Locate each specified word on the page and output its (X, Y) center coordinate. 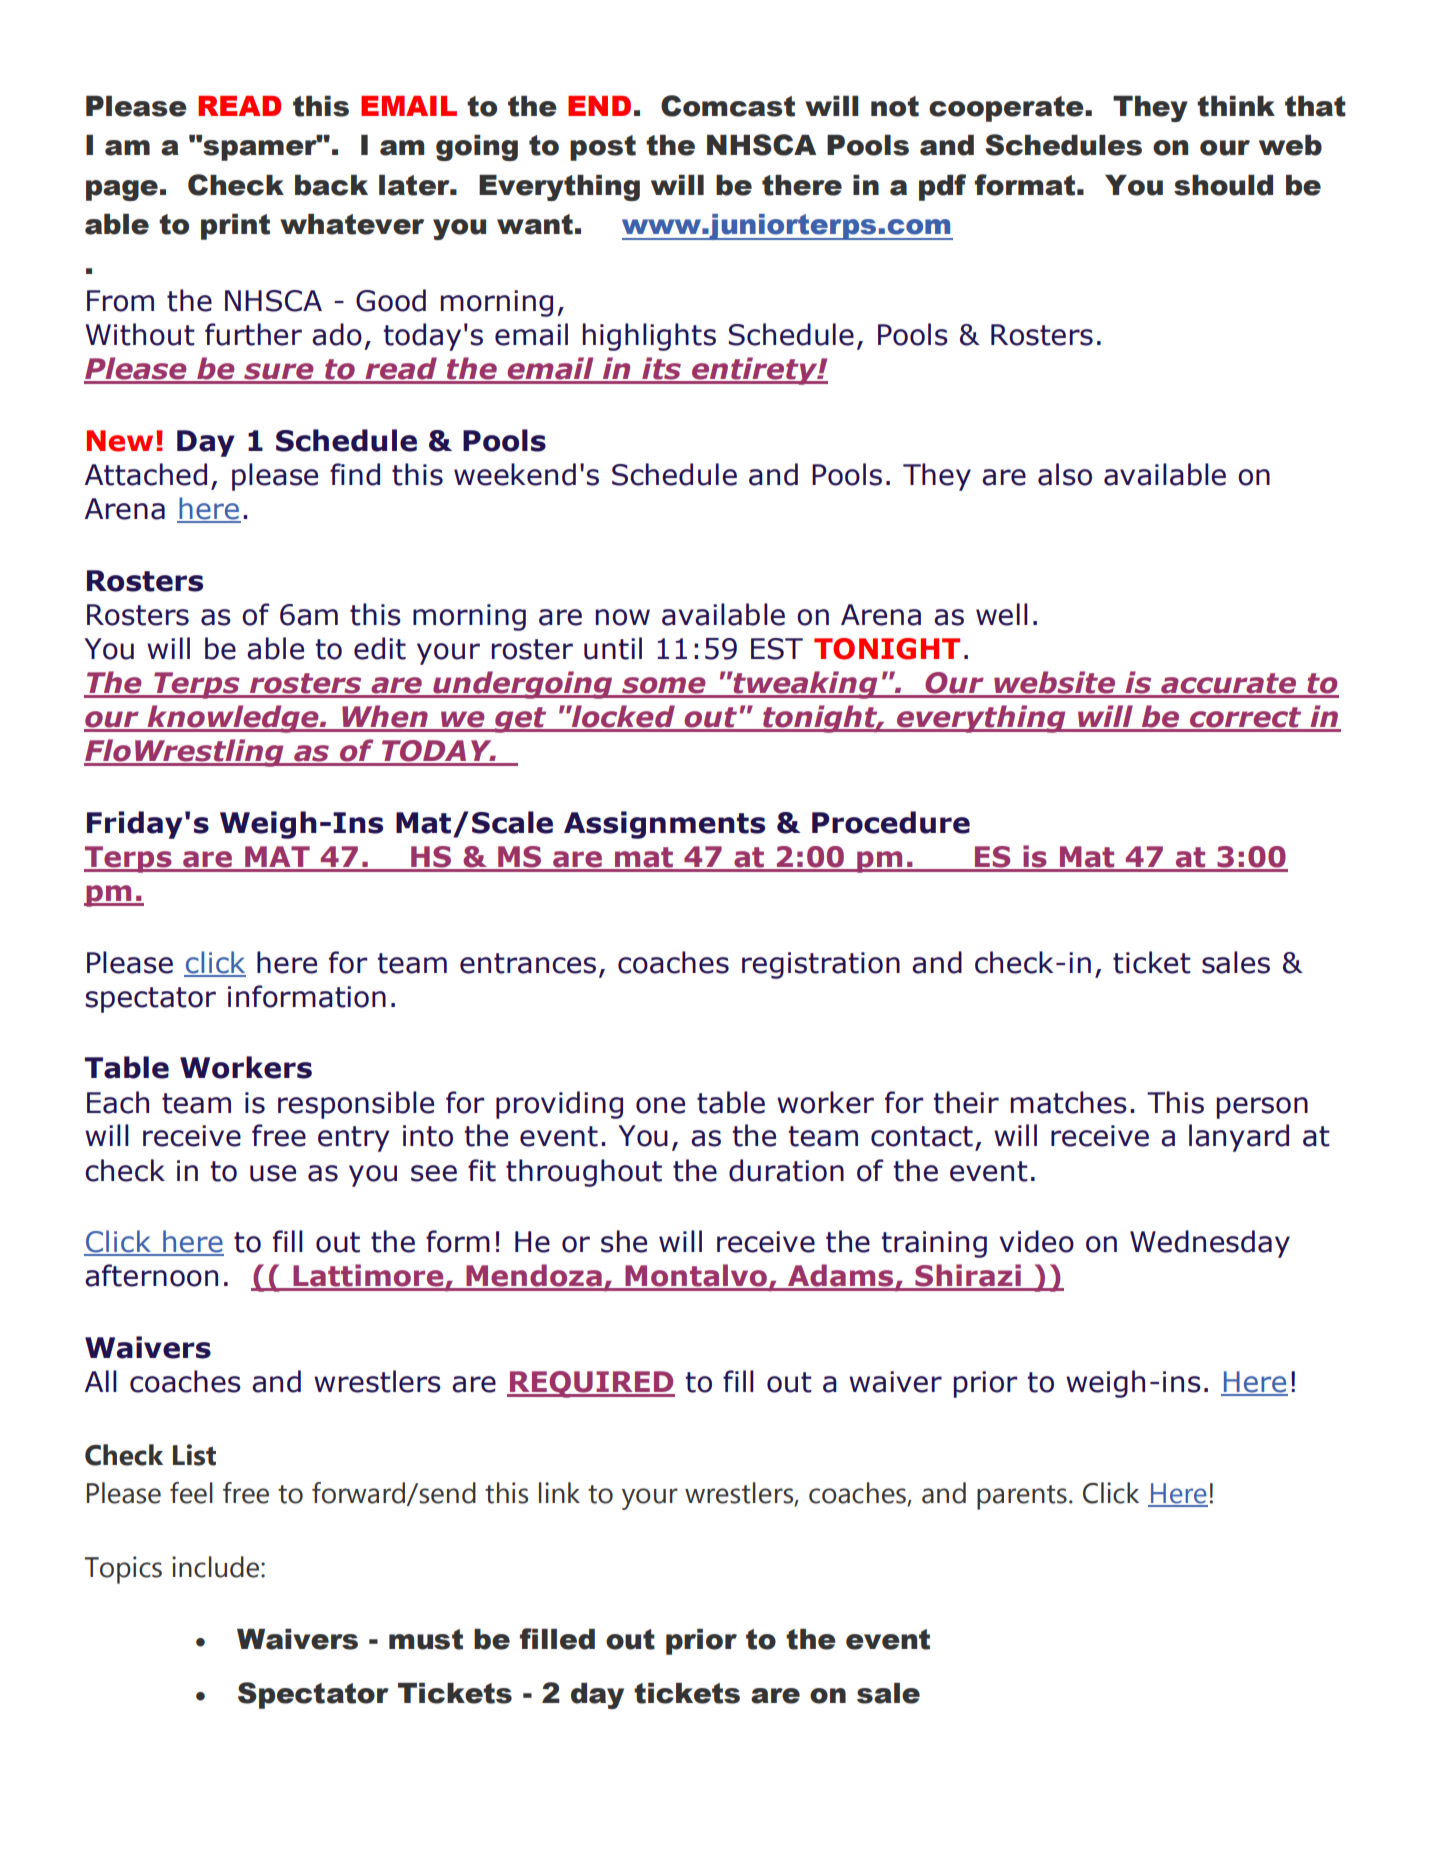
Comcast (728, 106)
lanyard (1239, 1138)
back (331, 185)
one (660, 1105)
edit (380, 648)
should (1223, 185)
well (1002, 614)
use (273, 1173)
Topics (123, 1570)
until (613, 648)
